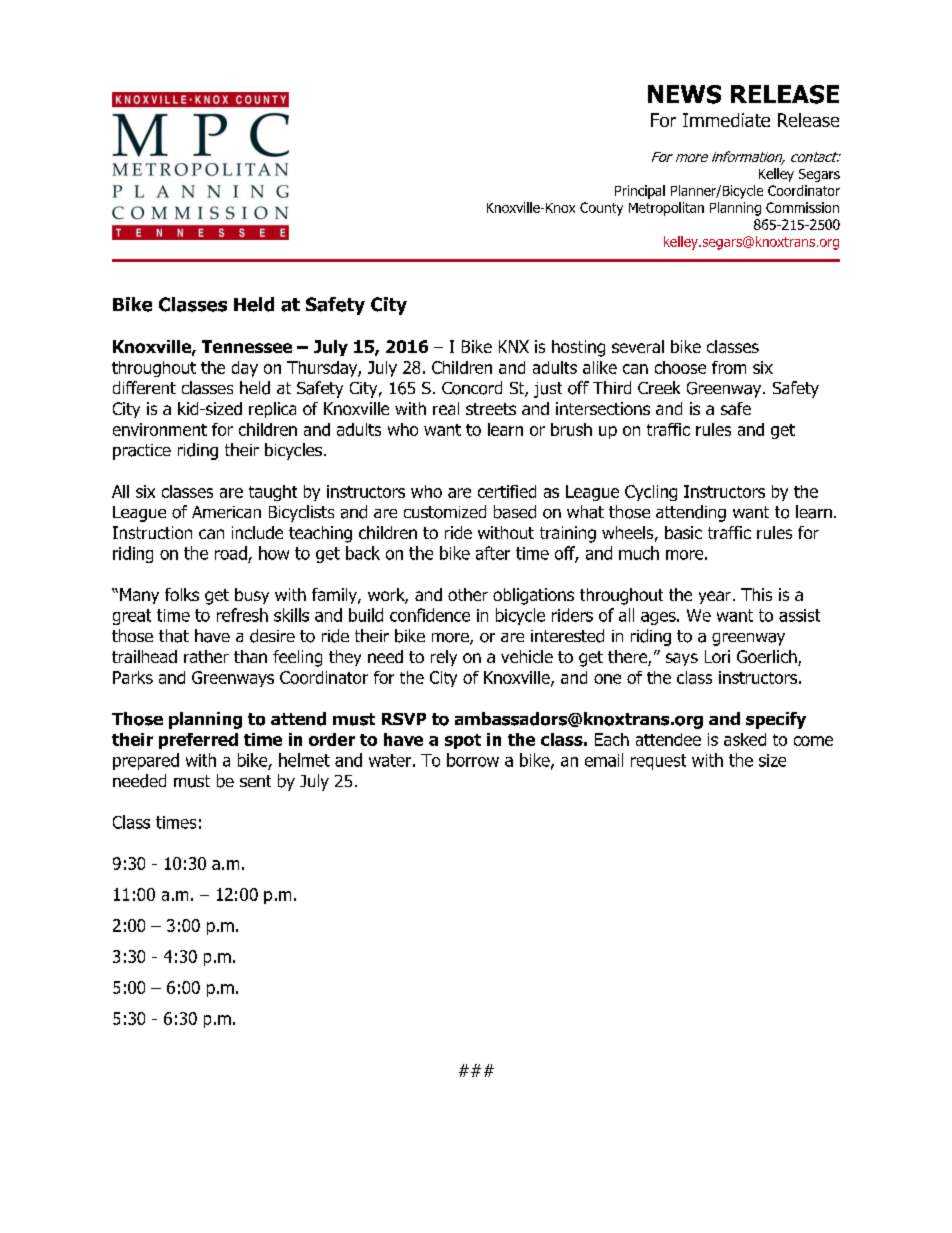  What do you see at coordinates (659, 387) in the screenshot?
I see `Creek` at bounding box center [659, 387].
